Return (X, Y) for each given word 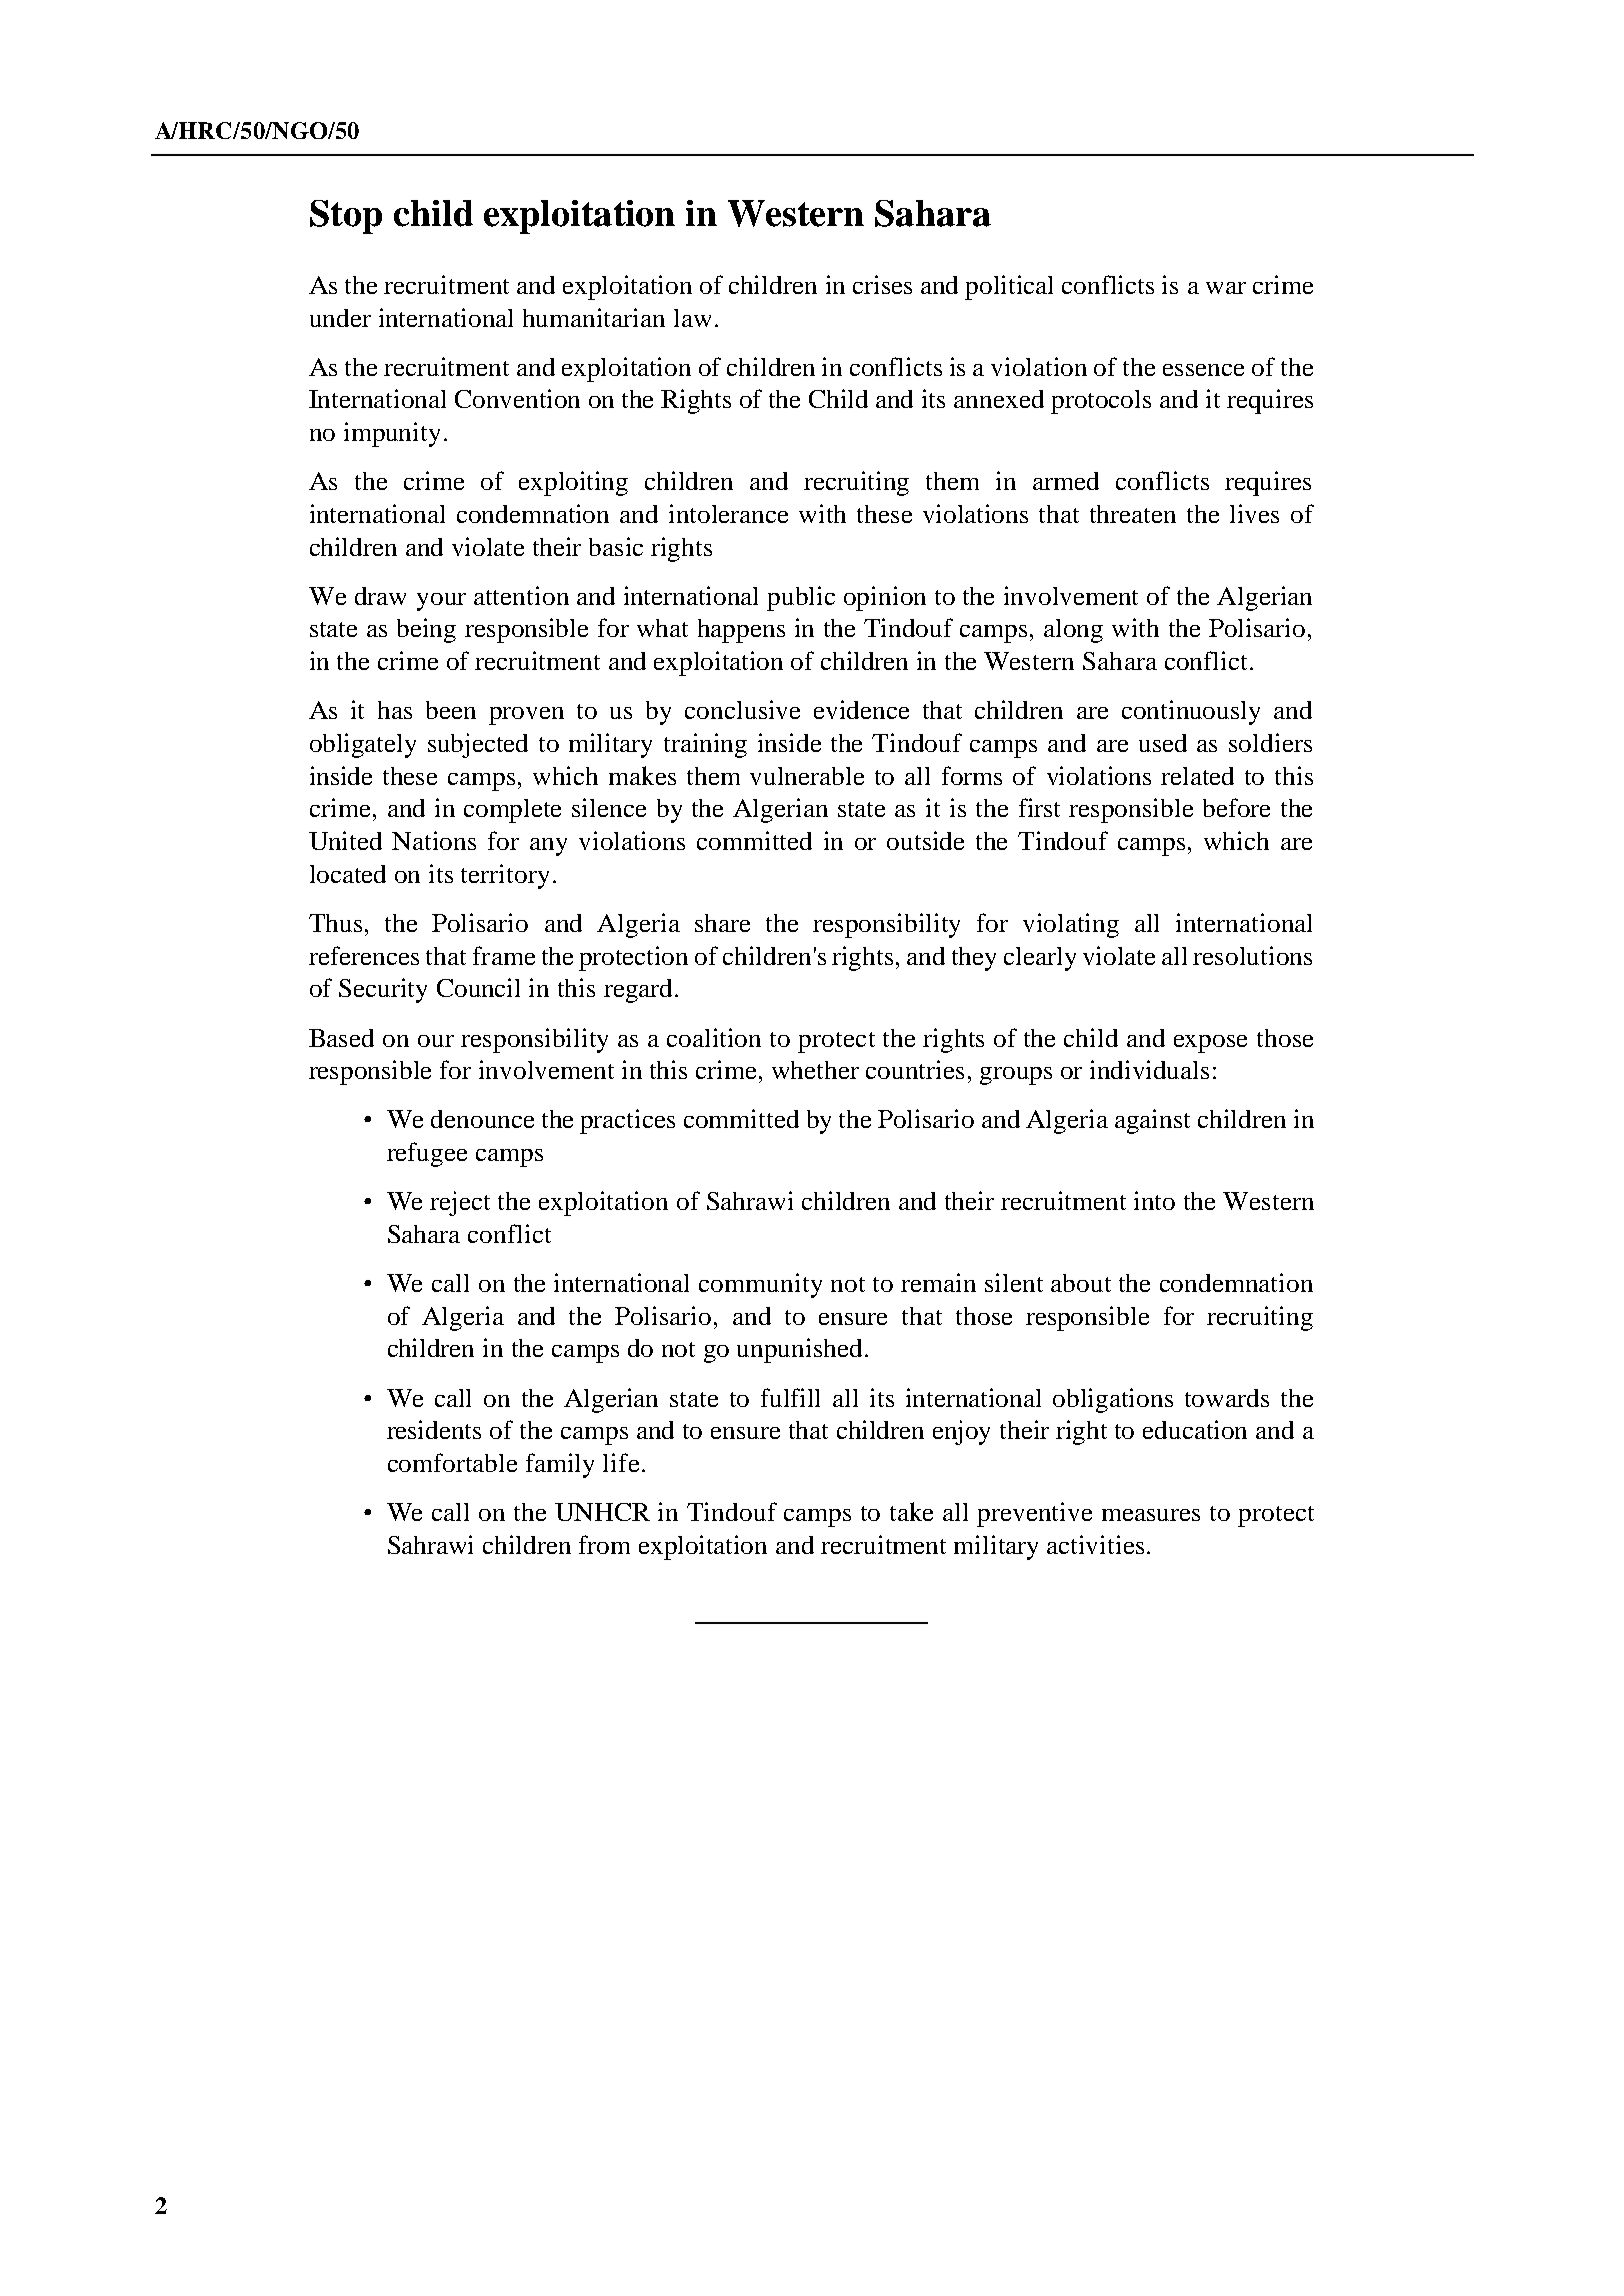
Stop (346, 217)
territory (505, 876)
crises (882, 284)
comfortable (452, 1462)
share (722, 923)
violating (1071, 925)
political (1009, 287)
